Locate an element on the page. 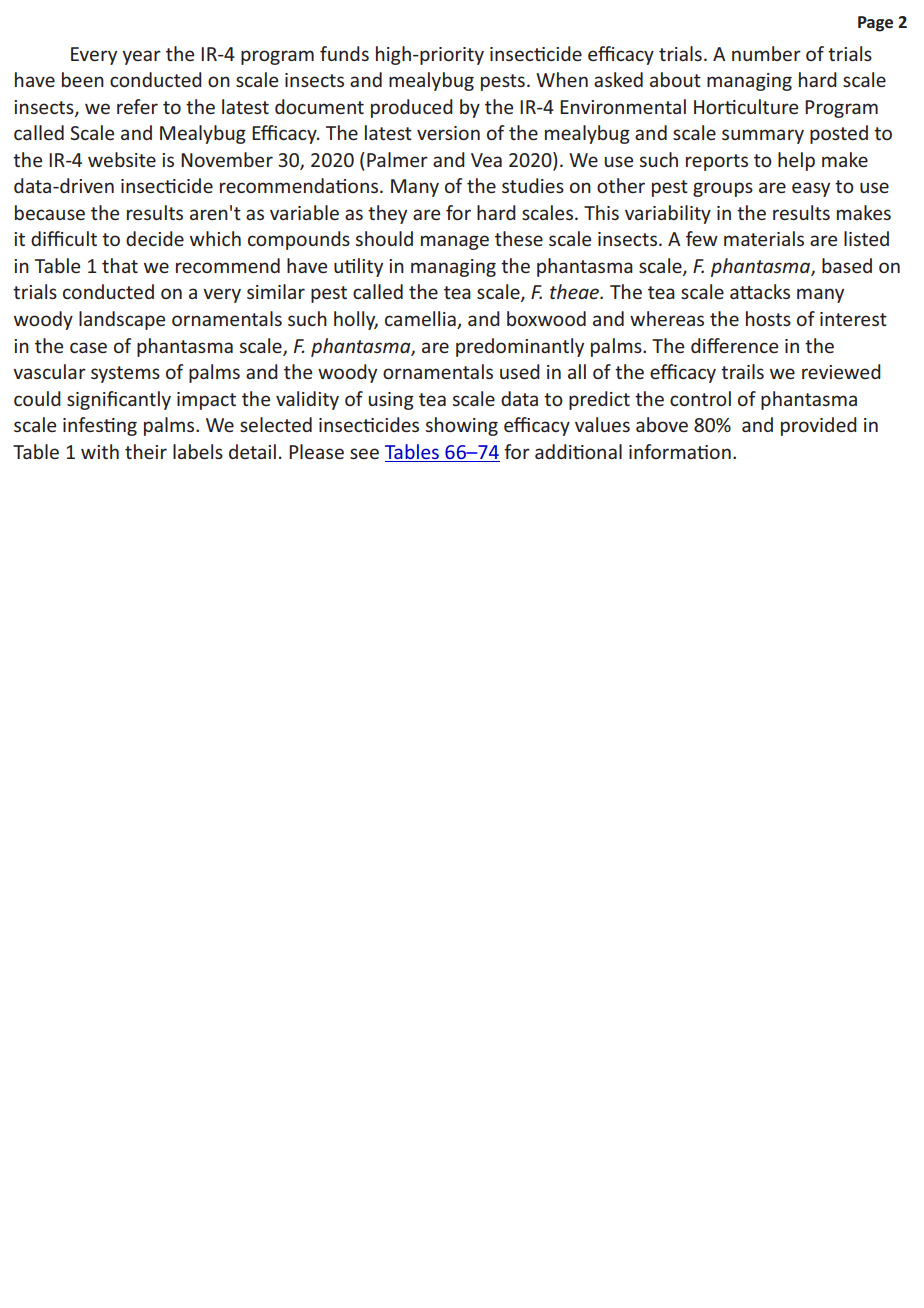  year is located at coordinates (141, 57).
